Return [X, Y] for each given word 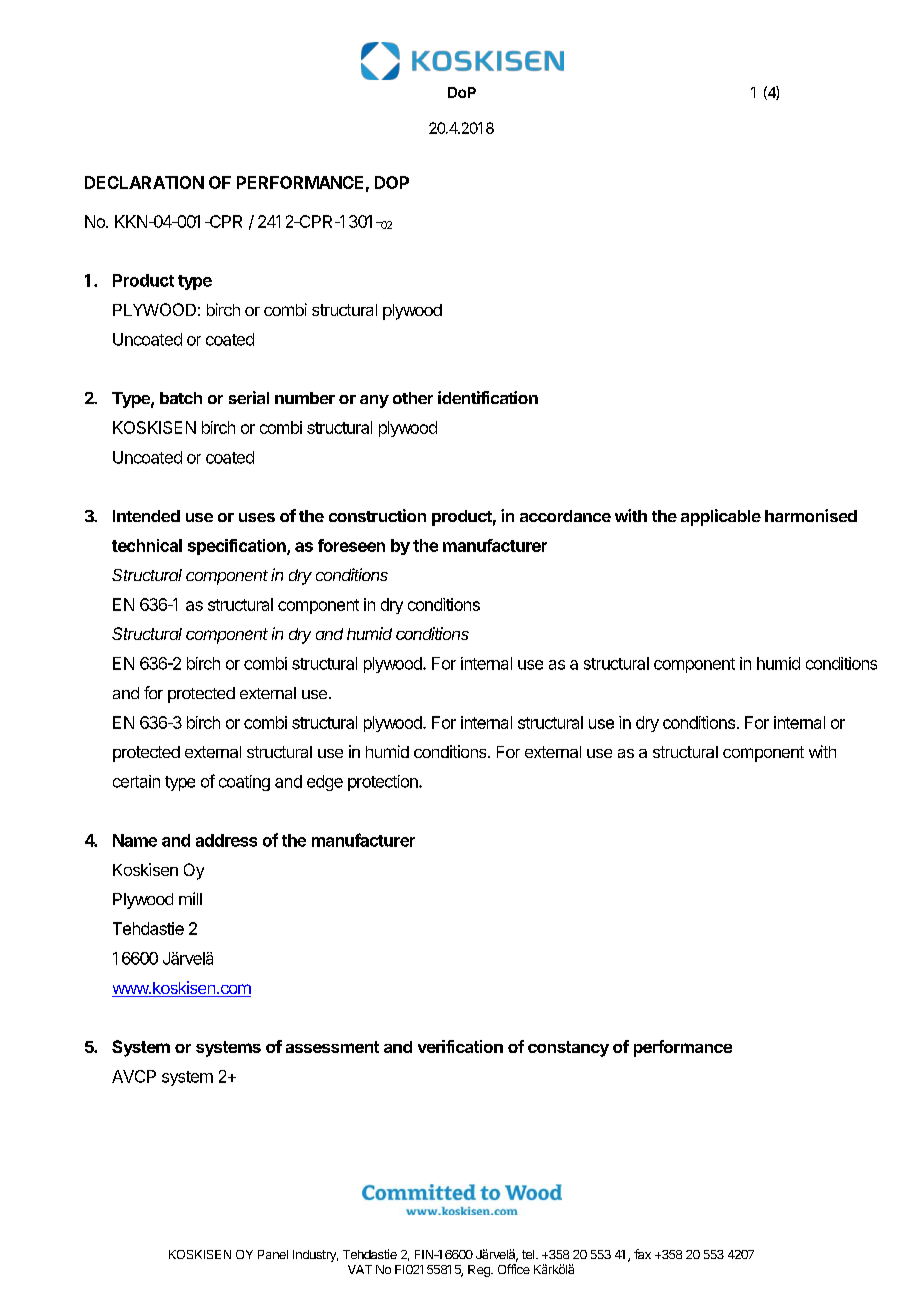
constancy [568, 1049]
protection [384, 783]
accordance [565, 516]
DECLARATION [144, 182]
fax [642, 1254]
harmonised [811, 515]
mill [190, 898]
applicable [721, 517]
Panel [273, 1254]
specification [238, 547]
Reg [480, 1271]
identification [488, 397]
